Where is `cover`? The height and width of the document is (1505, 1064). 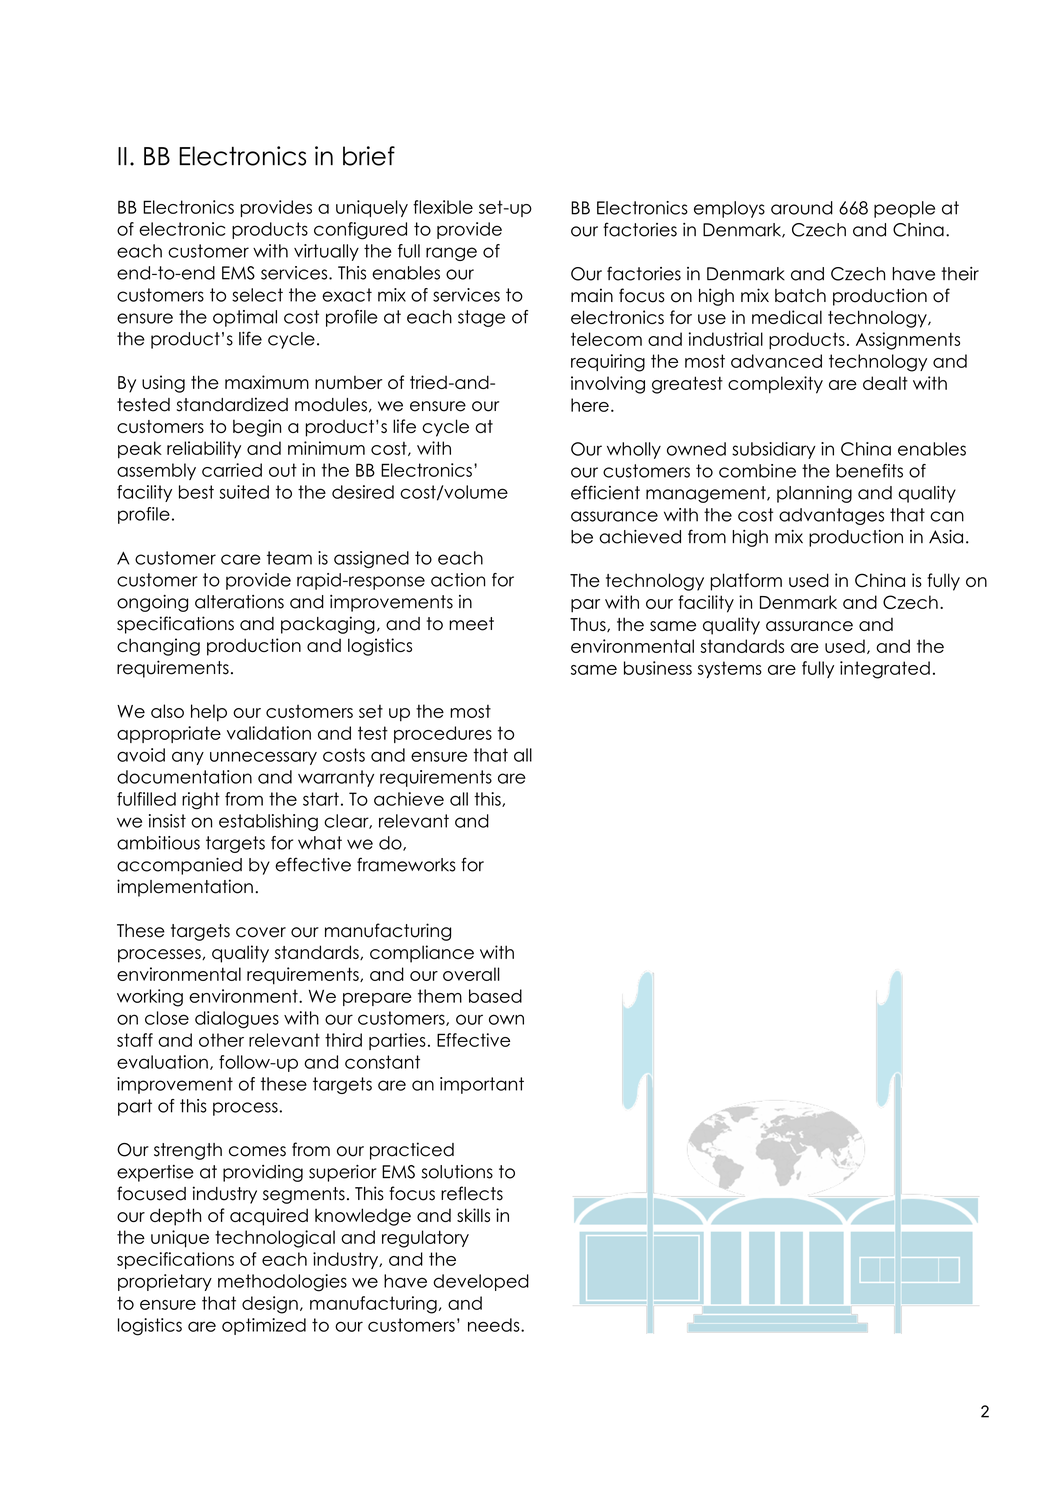
cover is located at coordinates (261, 932).
